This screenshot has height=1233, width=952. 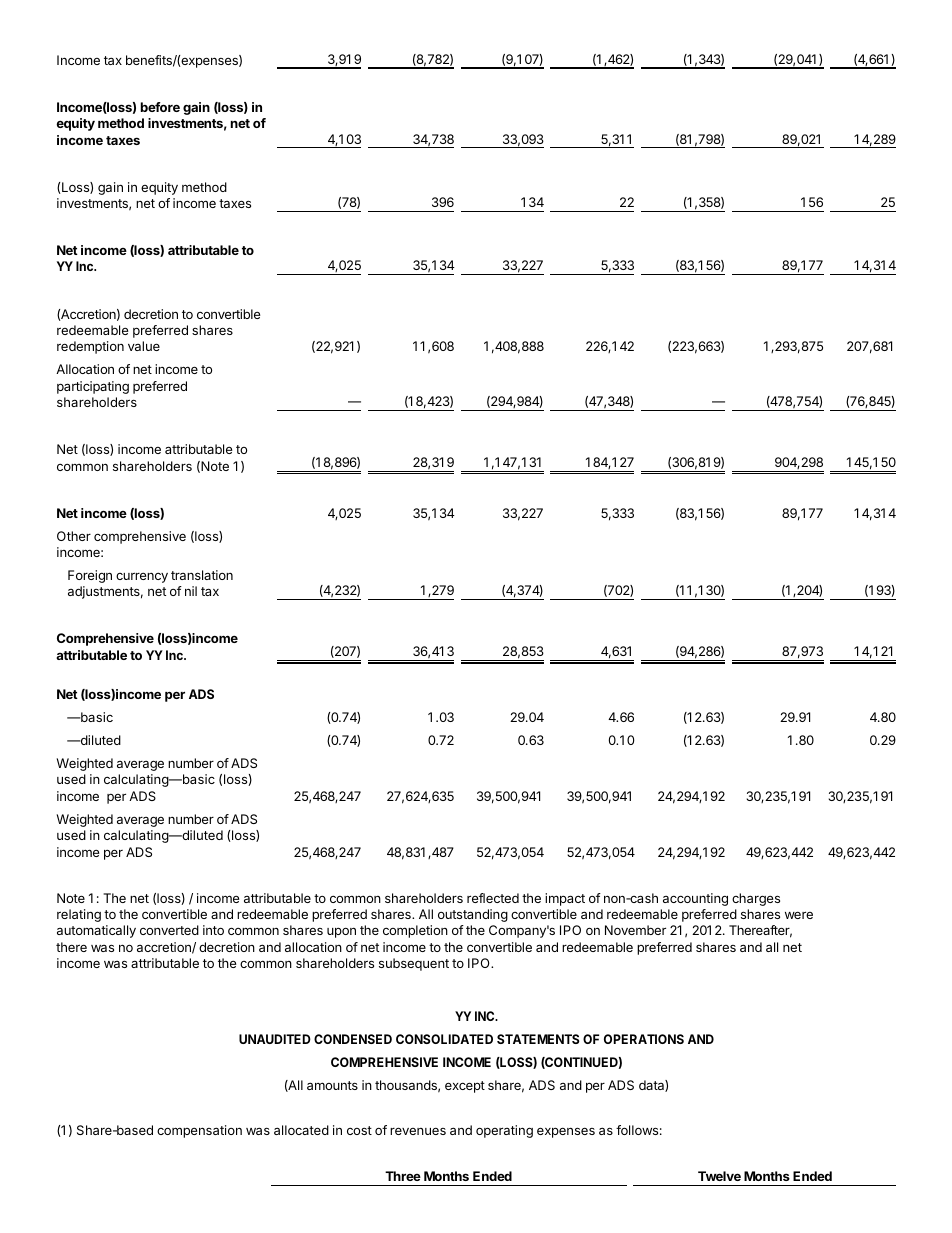 What do you see at coordinates (74, 536) in the screenshot?
I see `Other` at bounding box center [74, 536].
